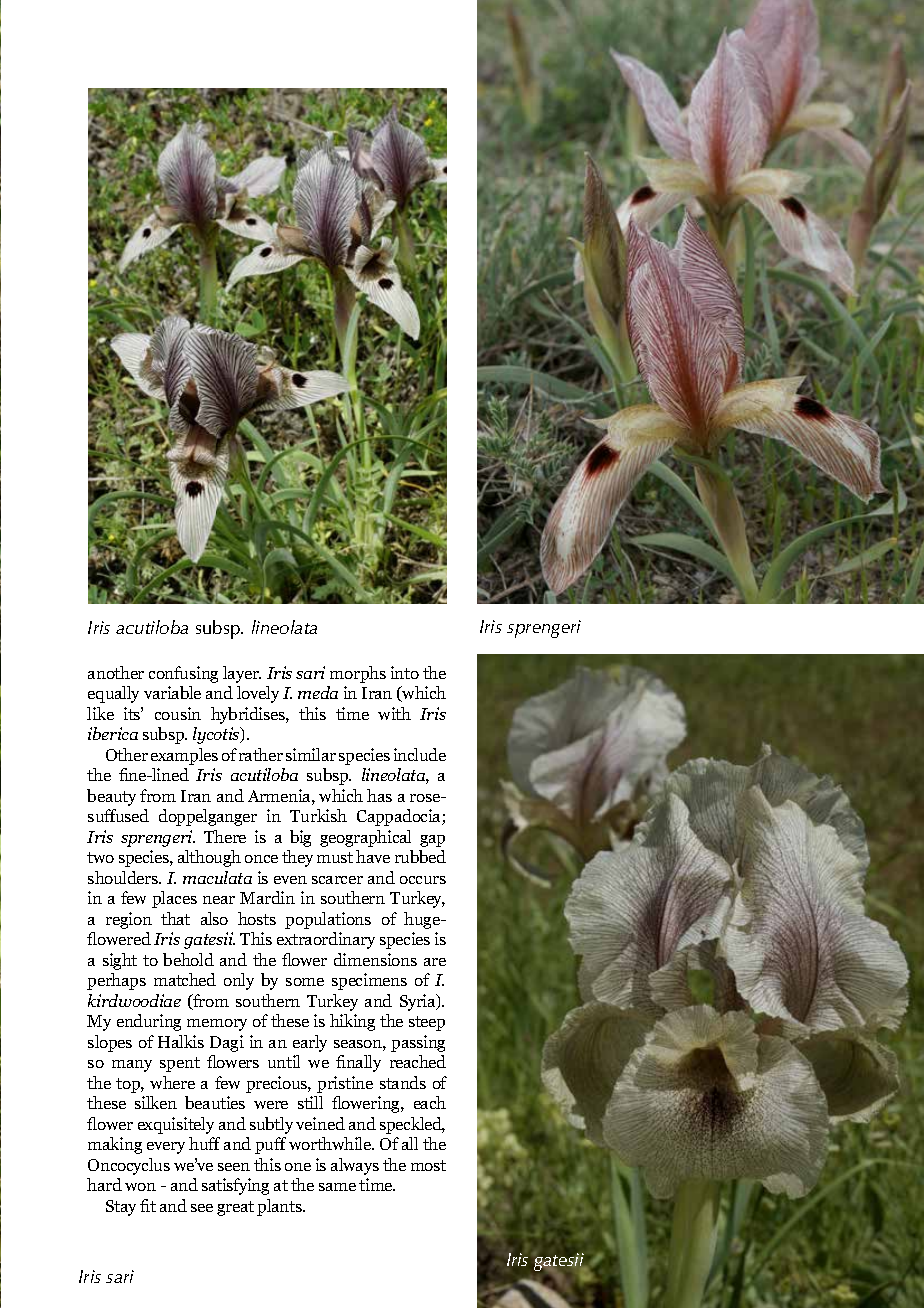  I want to click on won, so click(140, 1187).
